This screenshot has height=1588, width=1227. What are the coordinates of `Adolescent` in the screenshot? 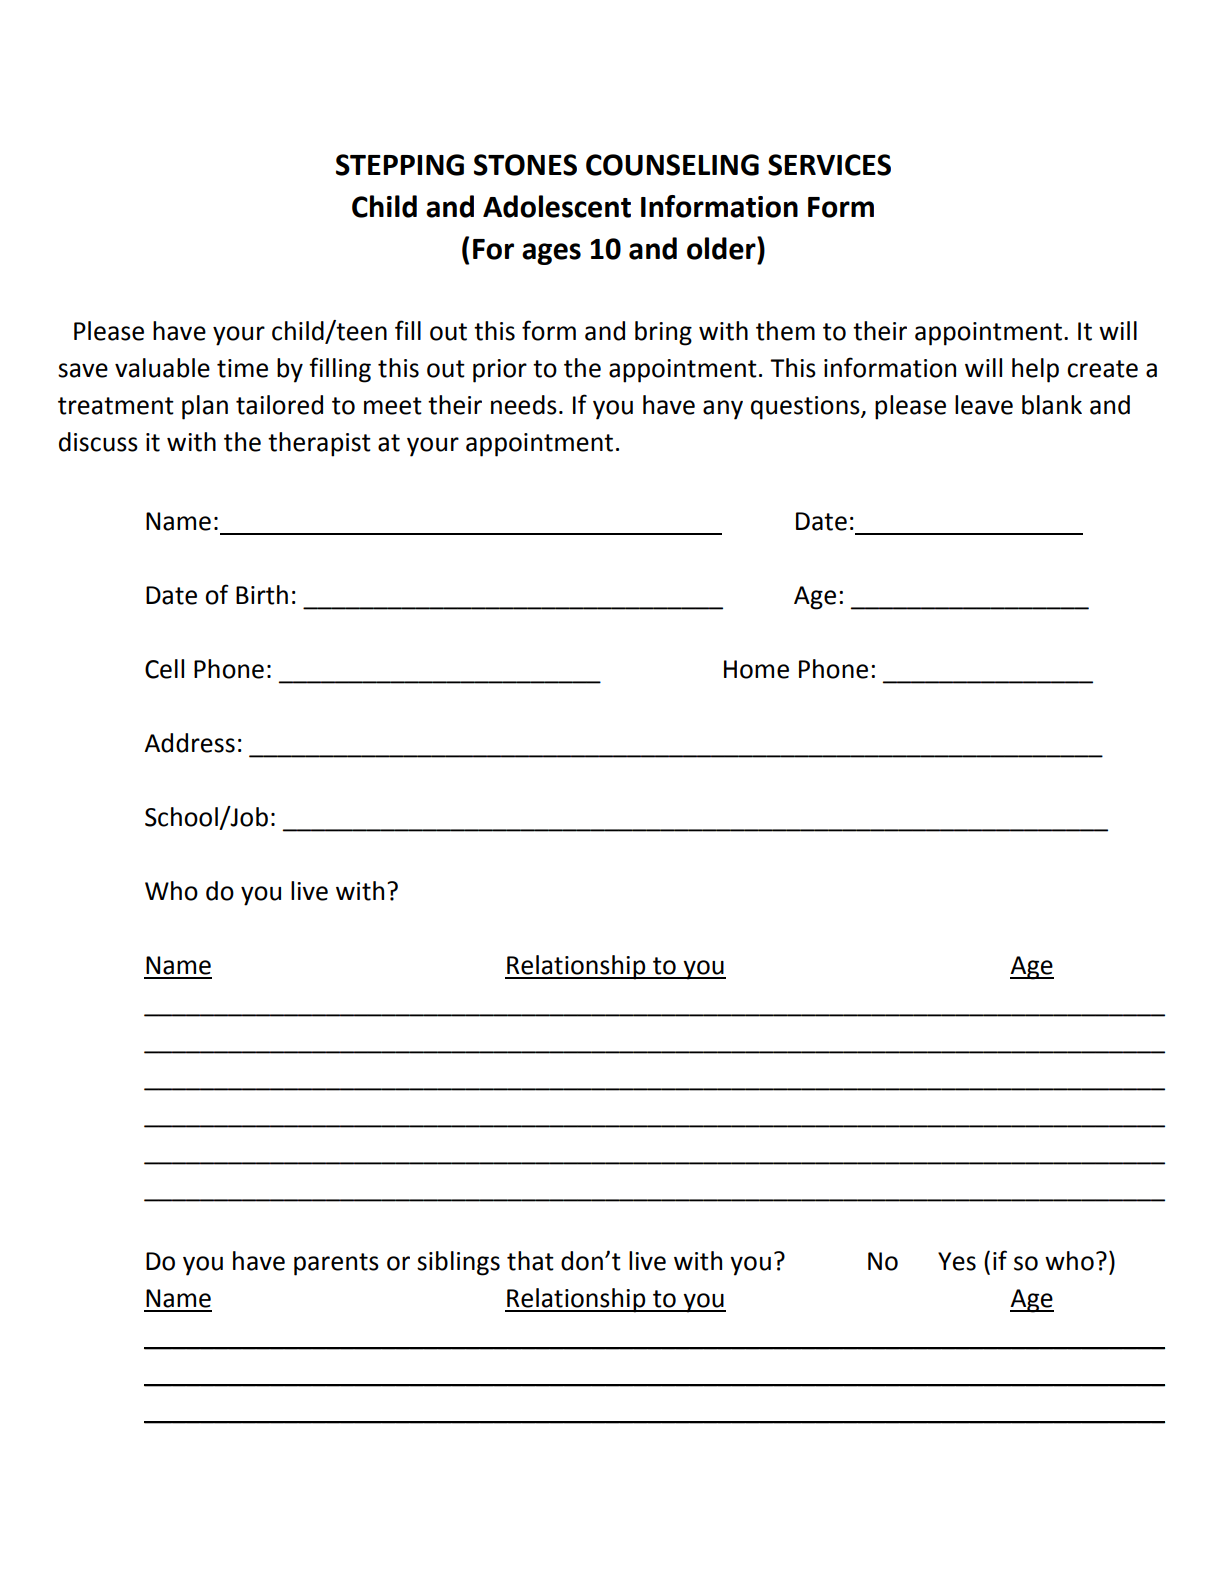 It's located at (557, 206).
